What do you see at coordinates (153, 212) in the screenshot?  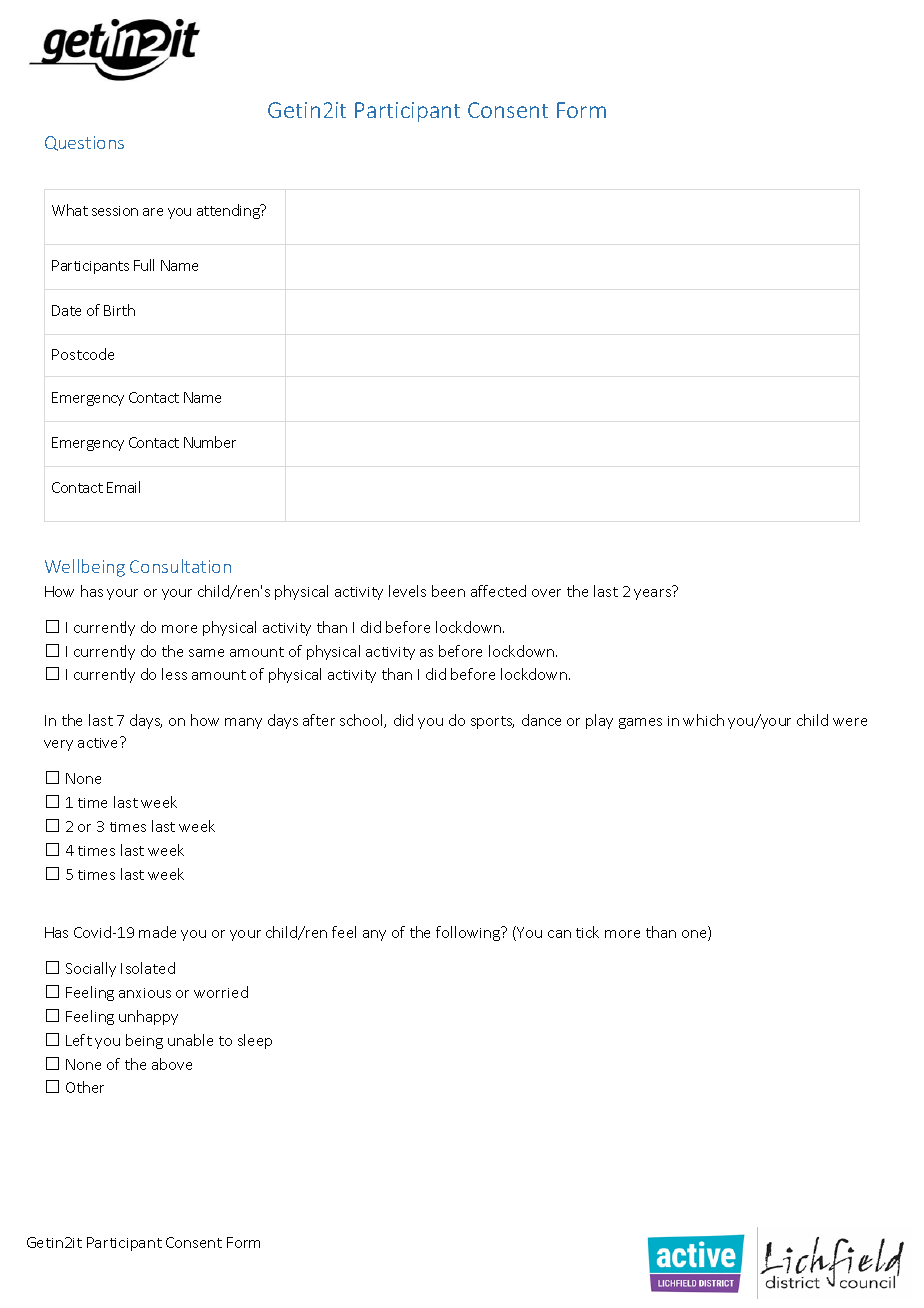 I see `are` at bounding box center [153, 212].
